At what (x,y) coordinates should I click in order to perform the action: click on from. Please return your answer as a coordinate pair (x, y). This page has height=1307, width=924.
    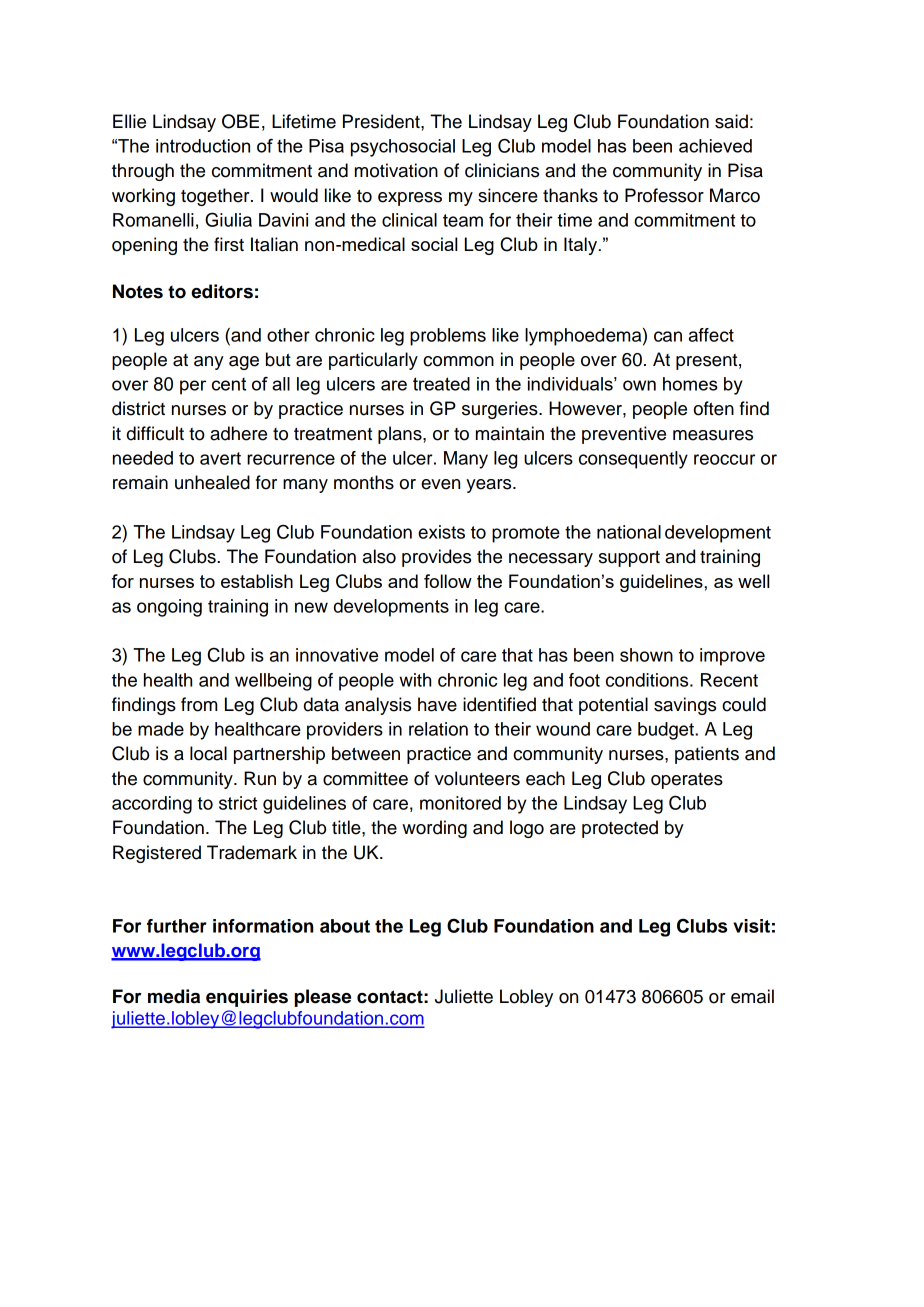
    Looking at the image, I should click on (199, 704).
